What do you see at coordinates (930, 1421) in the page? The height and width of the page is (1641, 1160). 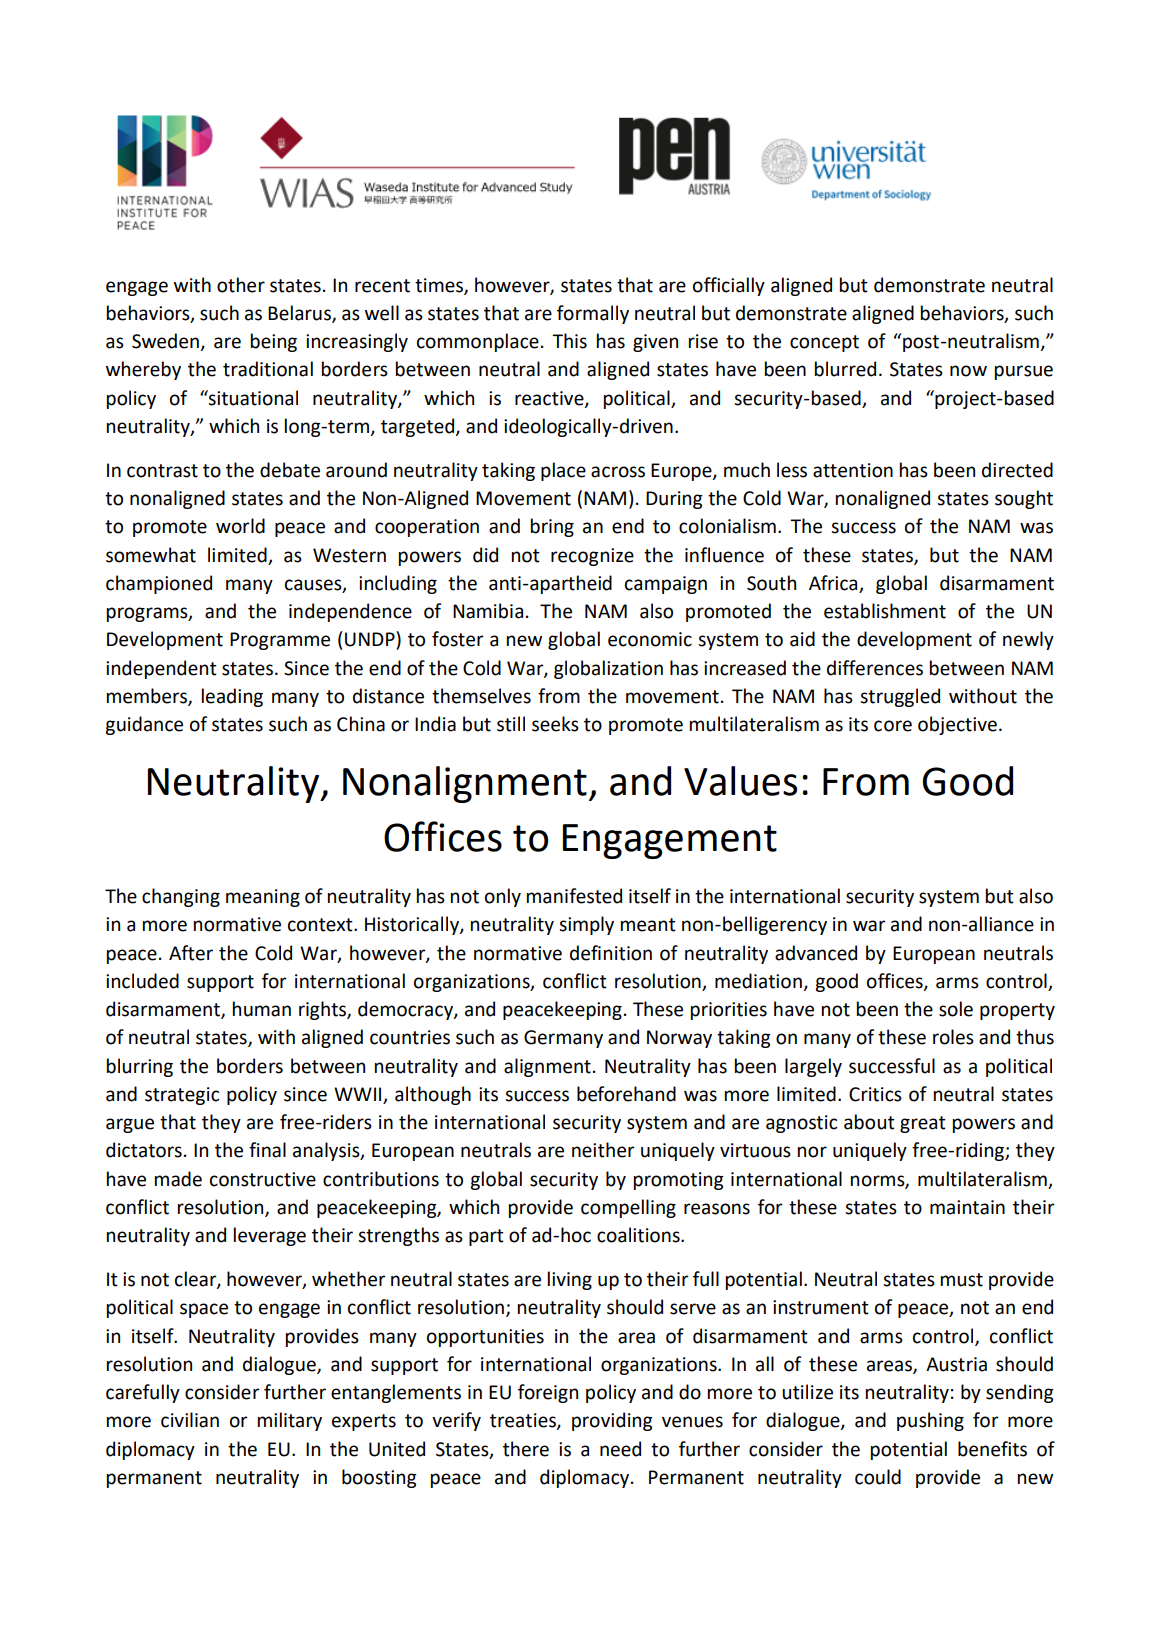 I see `pushing` at bounding box center [930, 1421].
